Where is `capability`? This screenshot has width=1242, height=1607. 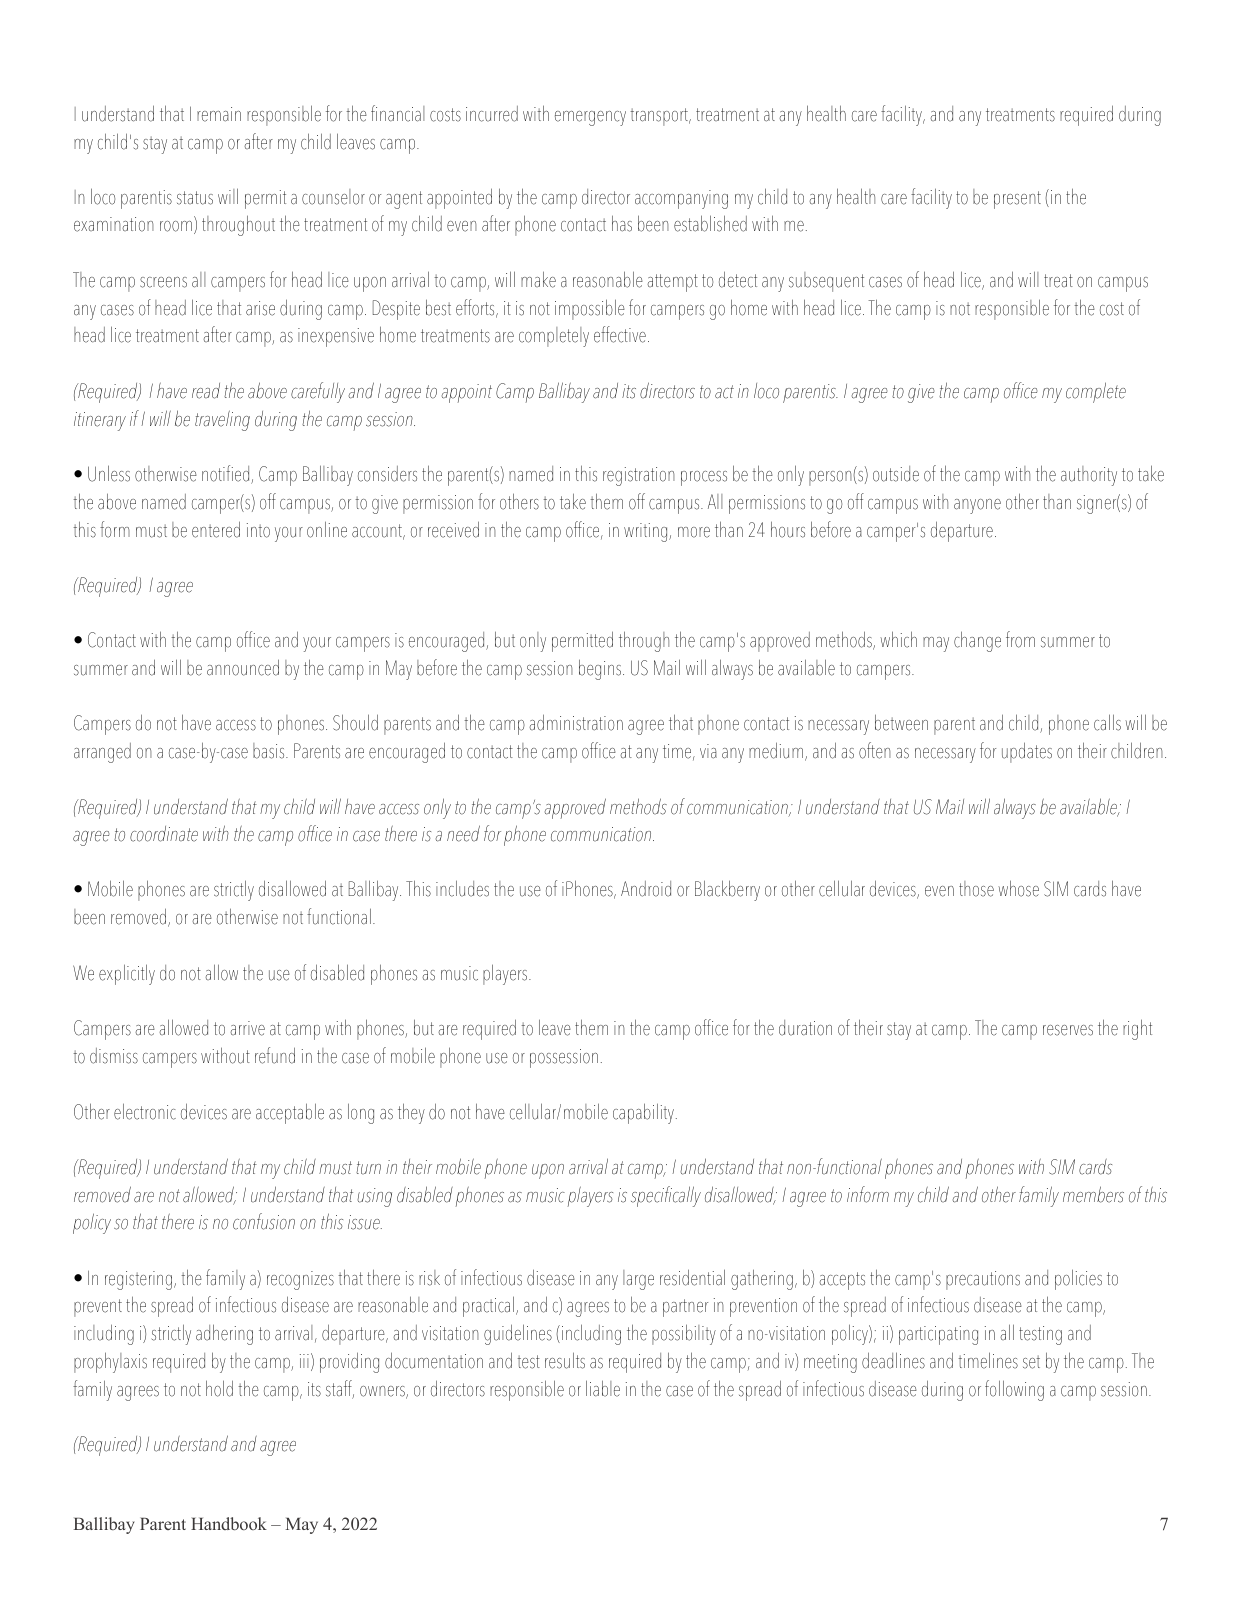 capability is located at coordinates (643, 1113).
